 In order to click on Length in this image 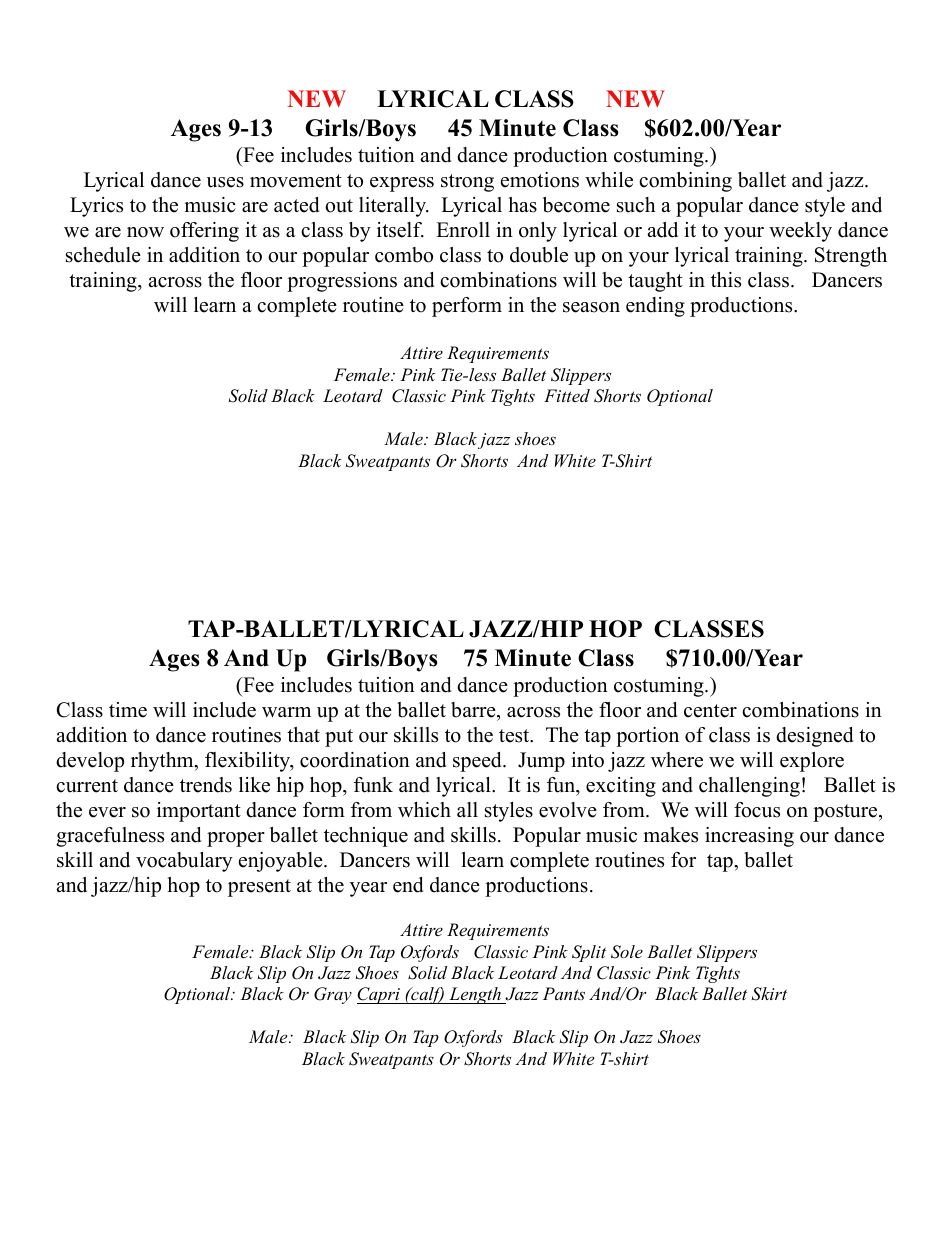, I will do `click(475, 995)`.
